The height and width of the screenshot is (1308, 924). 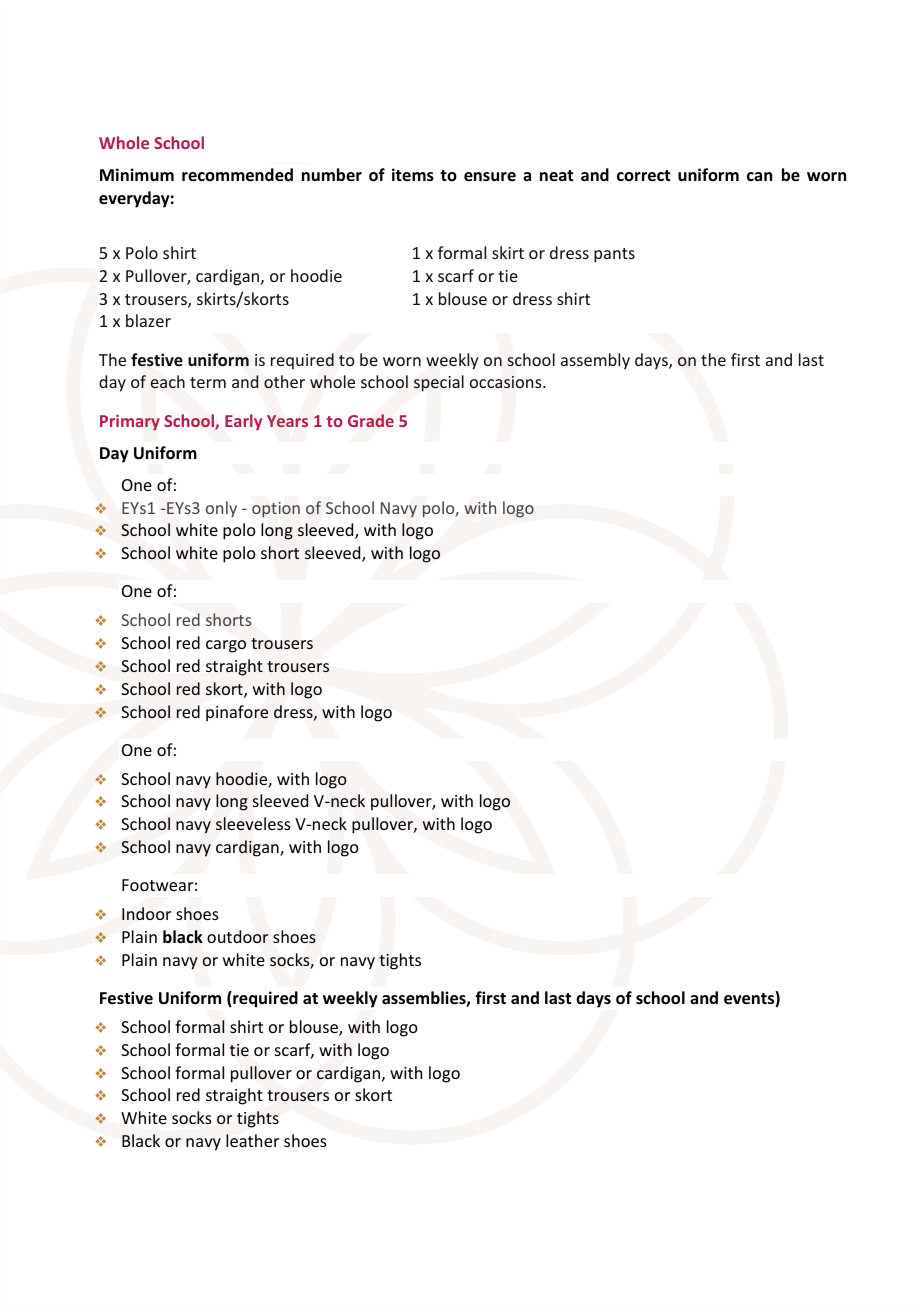 What do you see at coordinates (439, 383) in the screenshot?
I see `special` at bounding box center [439, 383].
